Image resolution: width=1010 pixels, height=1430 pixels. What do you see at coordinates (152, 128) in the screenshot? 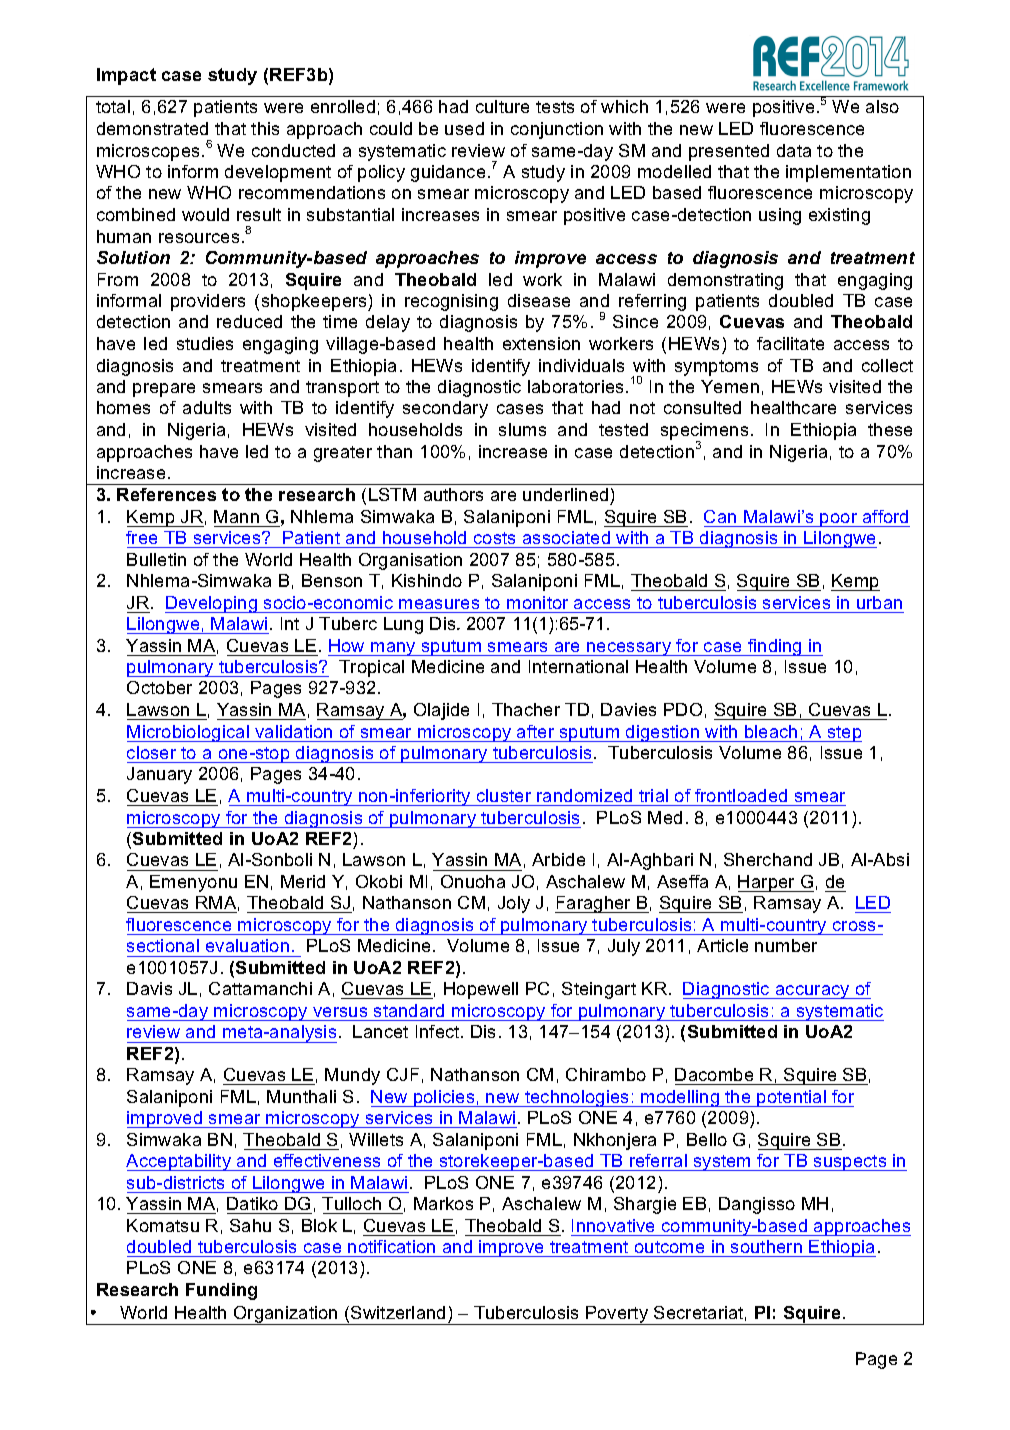
I see `demonstrated` at bounding box center [152, 128].
